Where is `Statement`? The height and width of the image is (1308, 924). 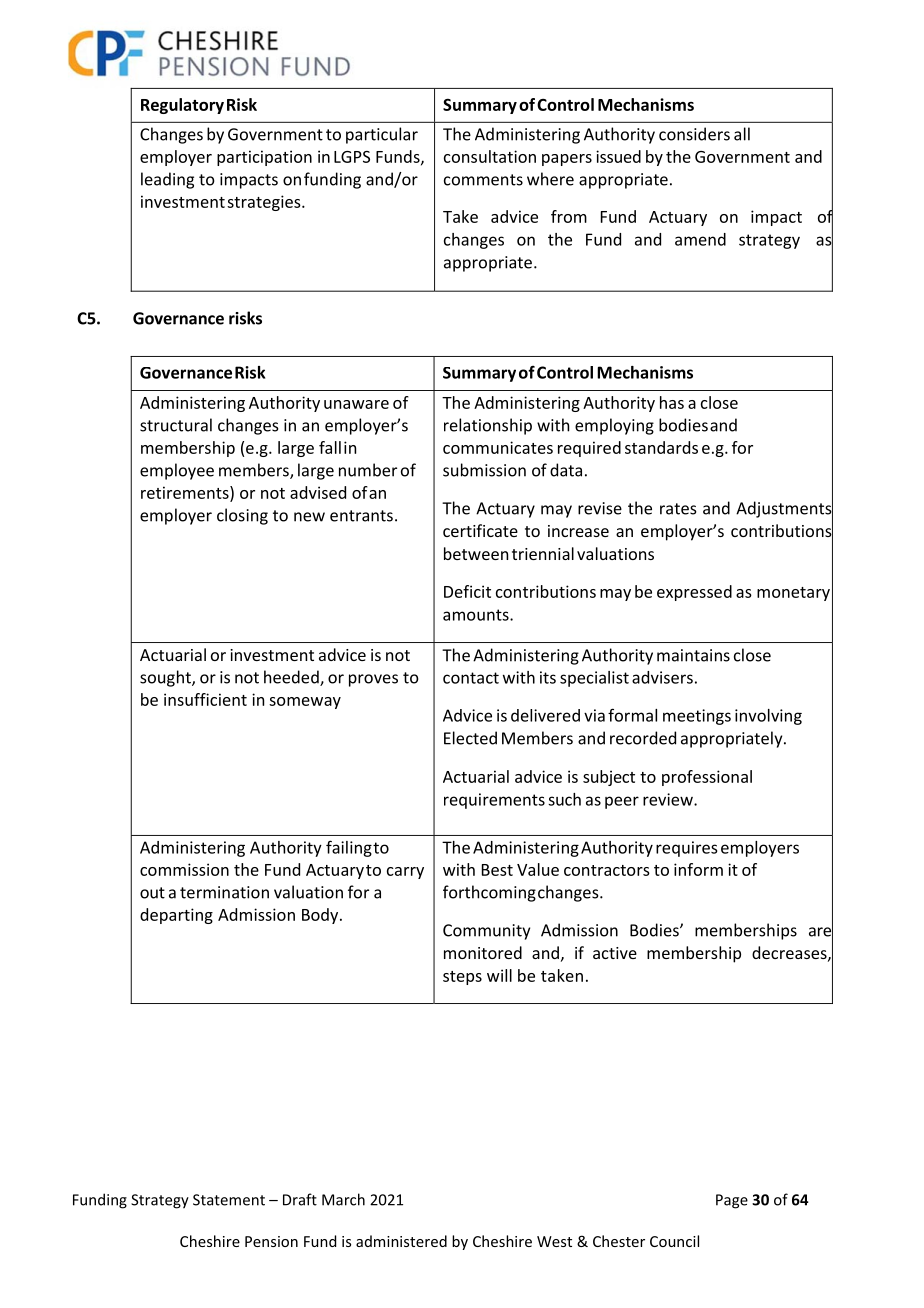
Statement is located at coordinates (229, 1200).
